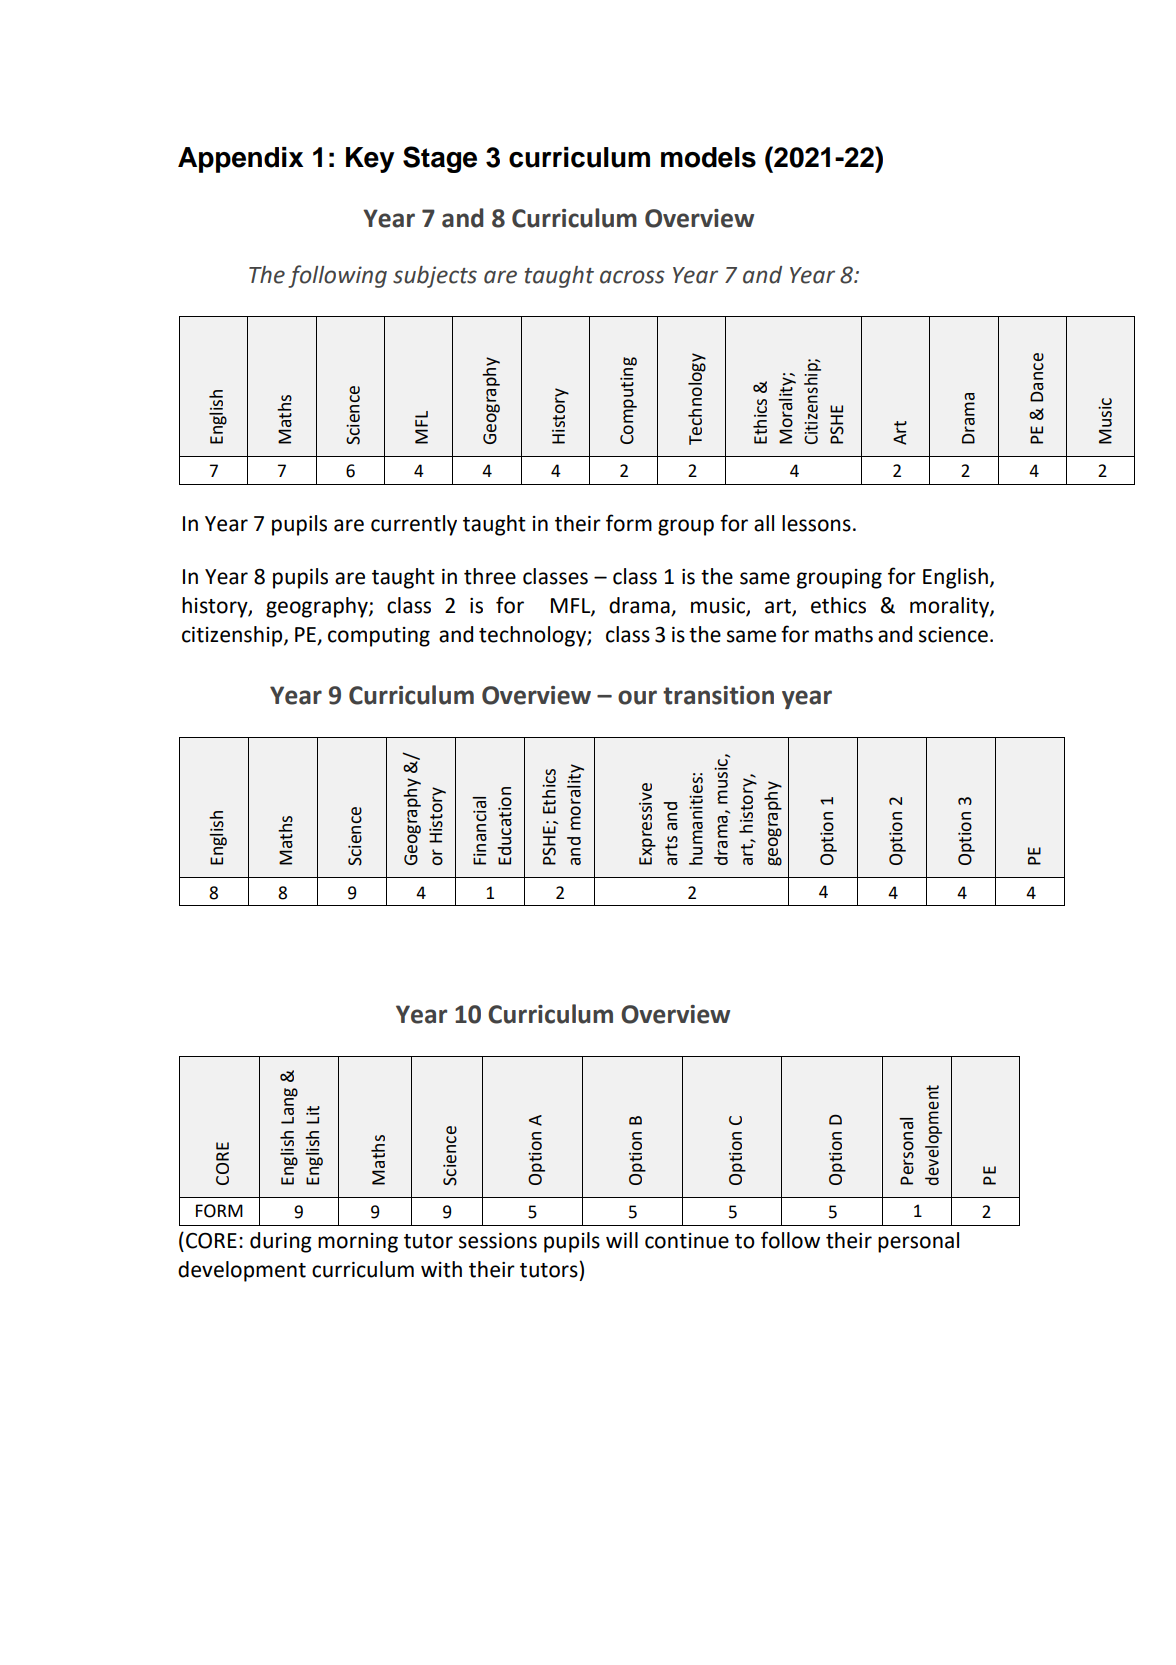 The width and height of the page is (1176, 1665). Describe the element at coordinates (414, 525) in the page. I see `currently` at that location.
